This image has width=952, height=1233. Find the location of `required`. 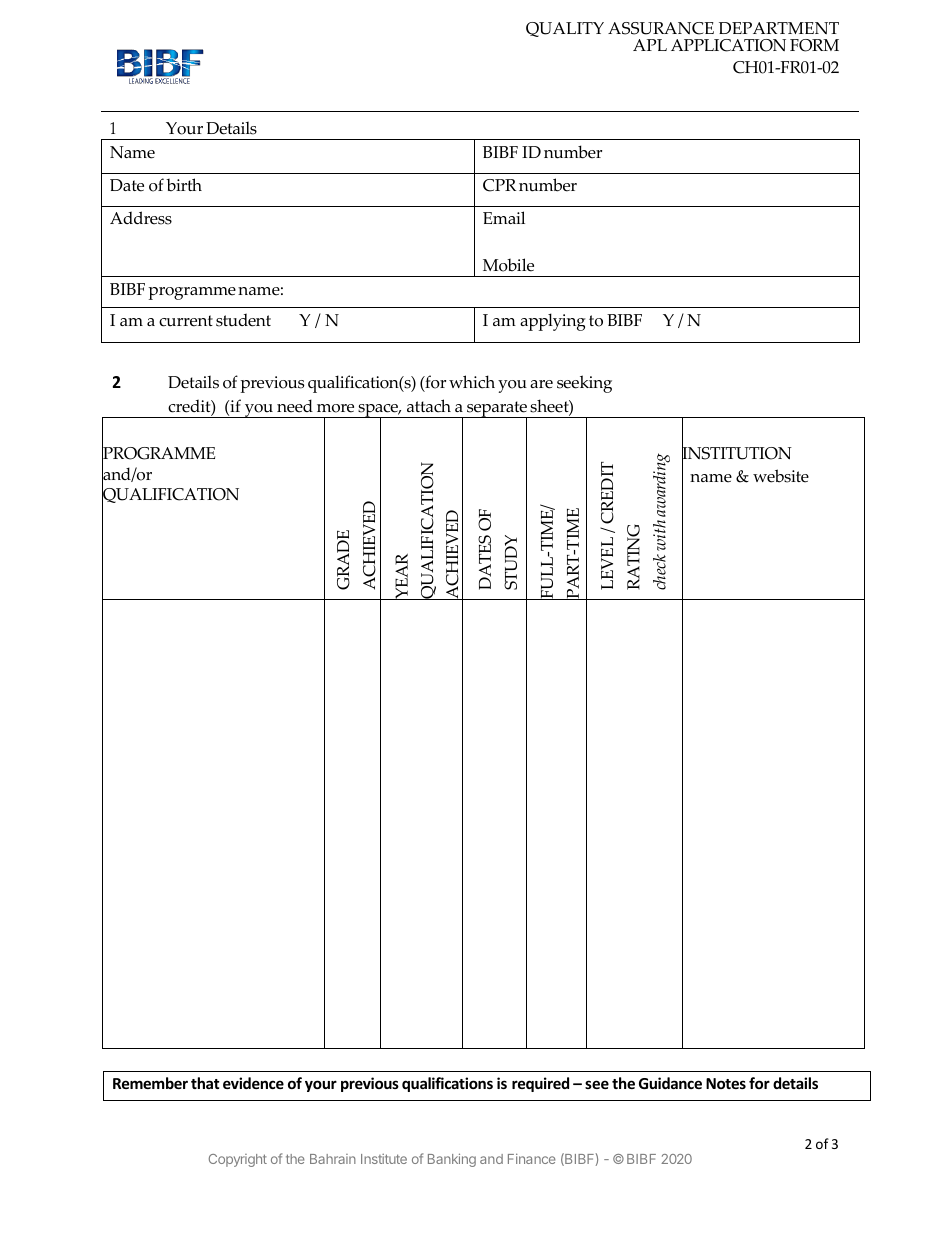

required is located at coordinates (540, 1084).
